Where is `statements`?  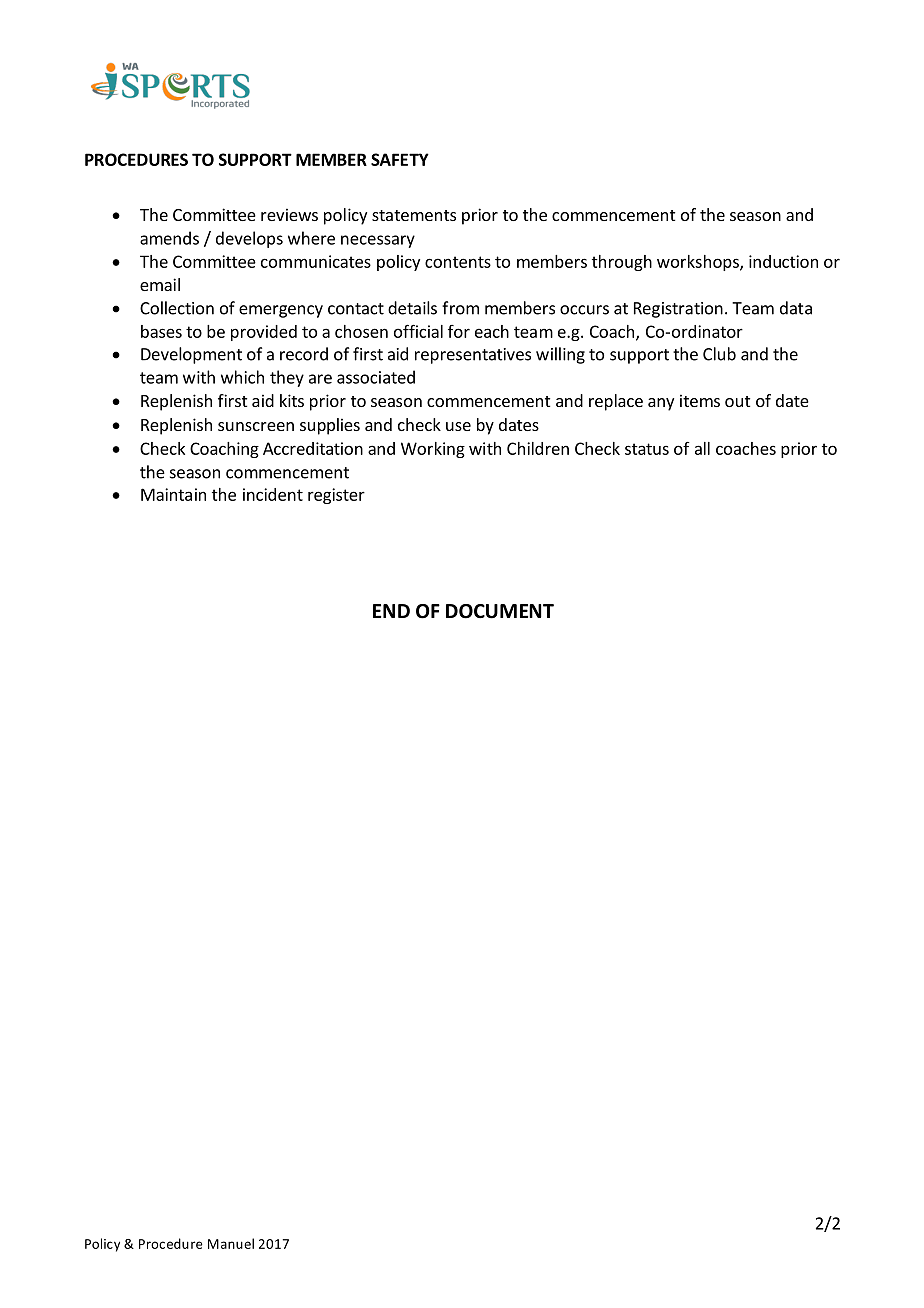 statements is located at coordinates (414, 215).
